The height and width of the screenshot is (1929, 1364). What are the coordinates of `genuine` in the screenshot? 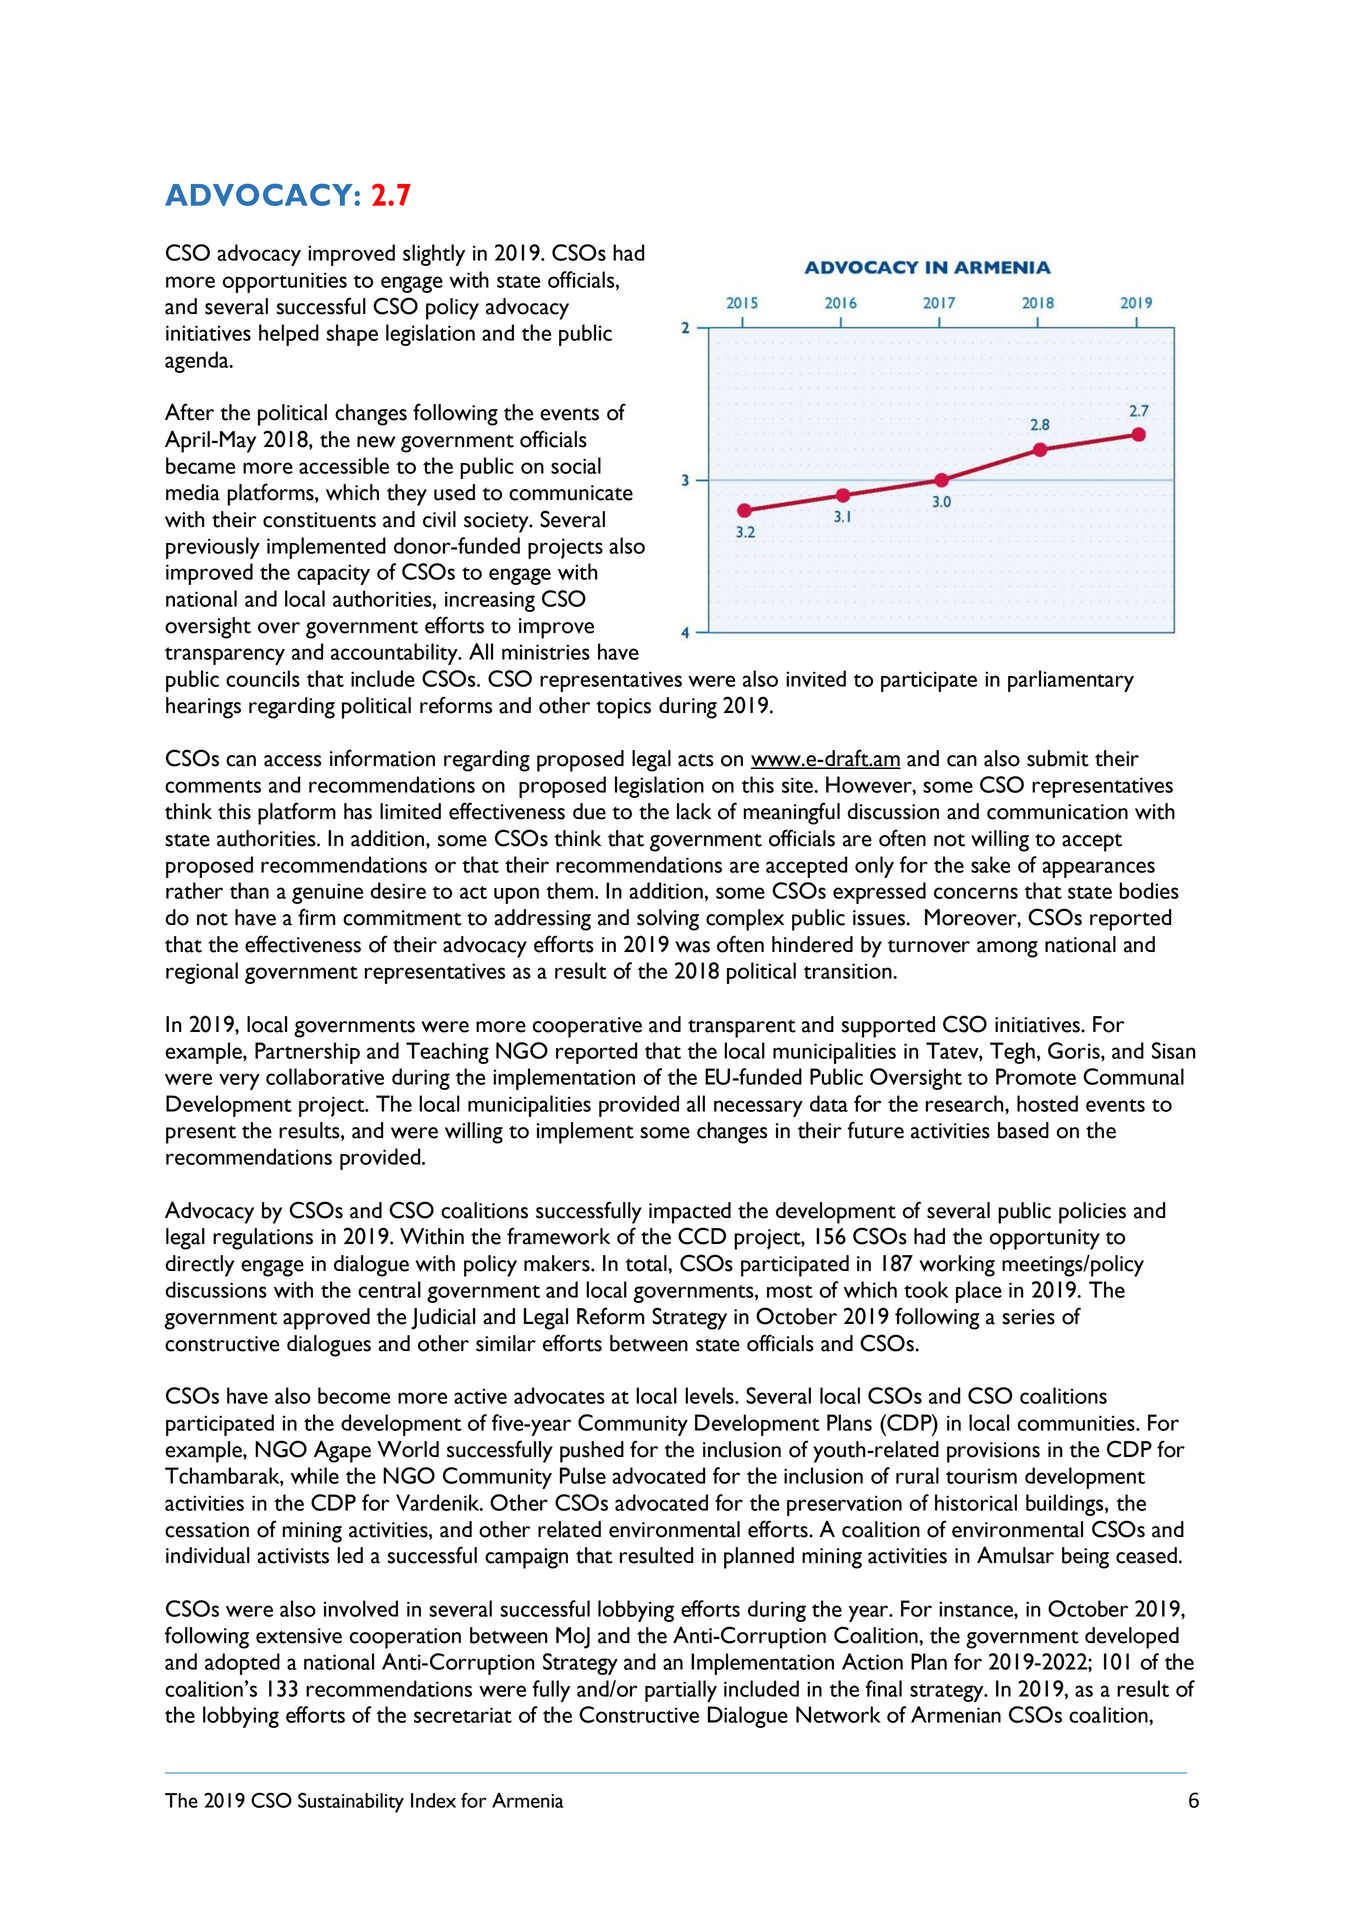 It's located at (327, 893).
